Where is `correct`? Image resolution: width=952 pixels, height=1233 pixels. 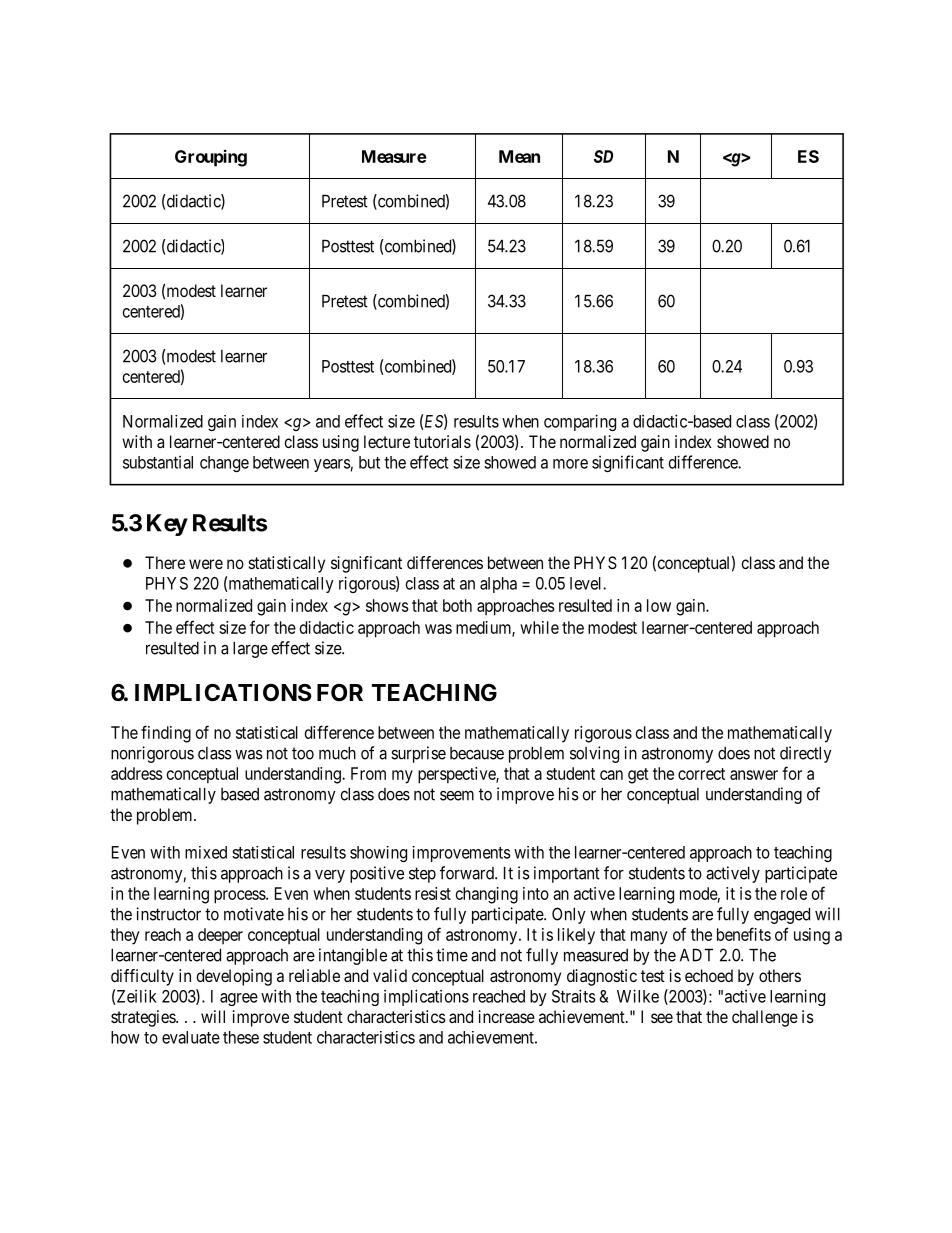
correct is located at coordinates (701, 774).
